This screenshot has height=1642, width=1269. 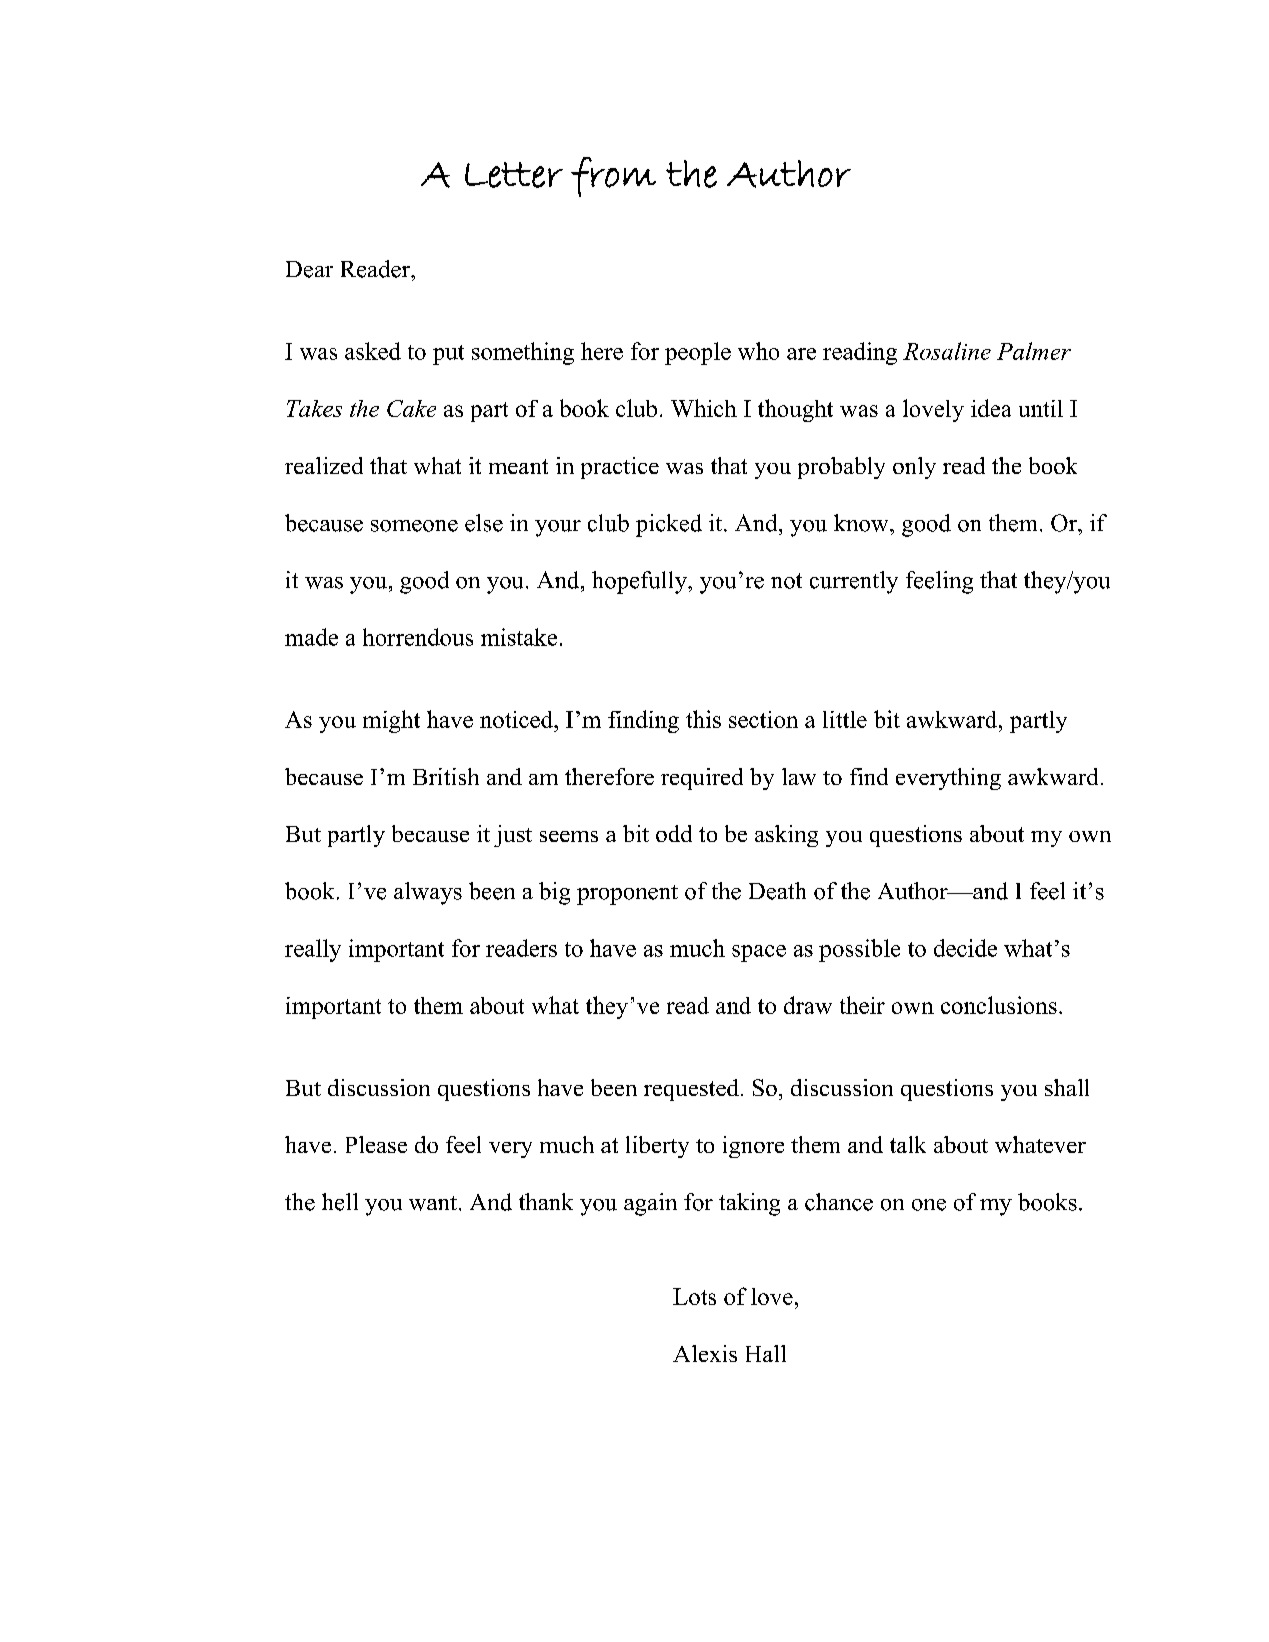 What do you see at coordinates (947, 351) in the screenshot?
I see `Rosaline` at bounding box center [947, 351].
